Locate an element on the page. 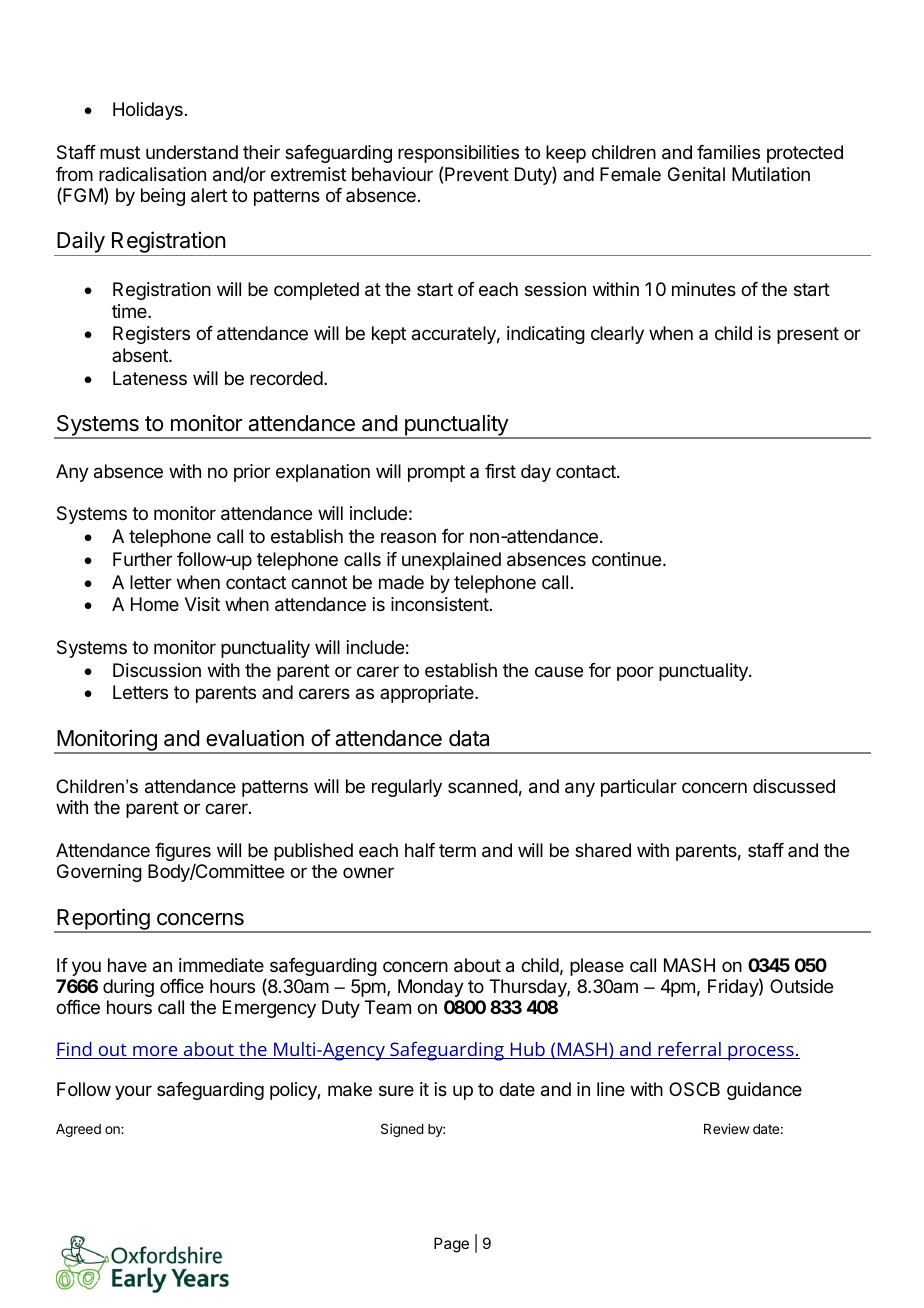 This image has height=1308, width=924. prompt is located at coordinates (436, 473).
